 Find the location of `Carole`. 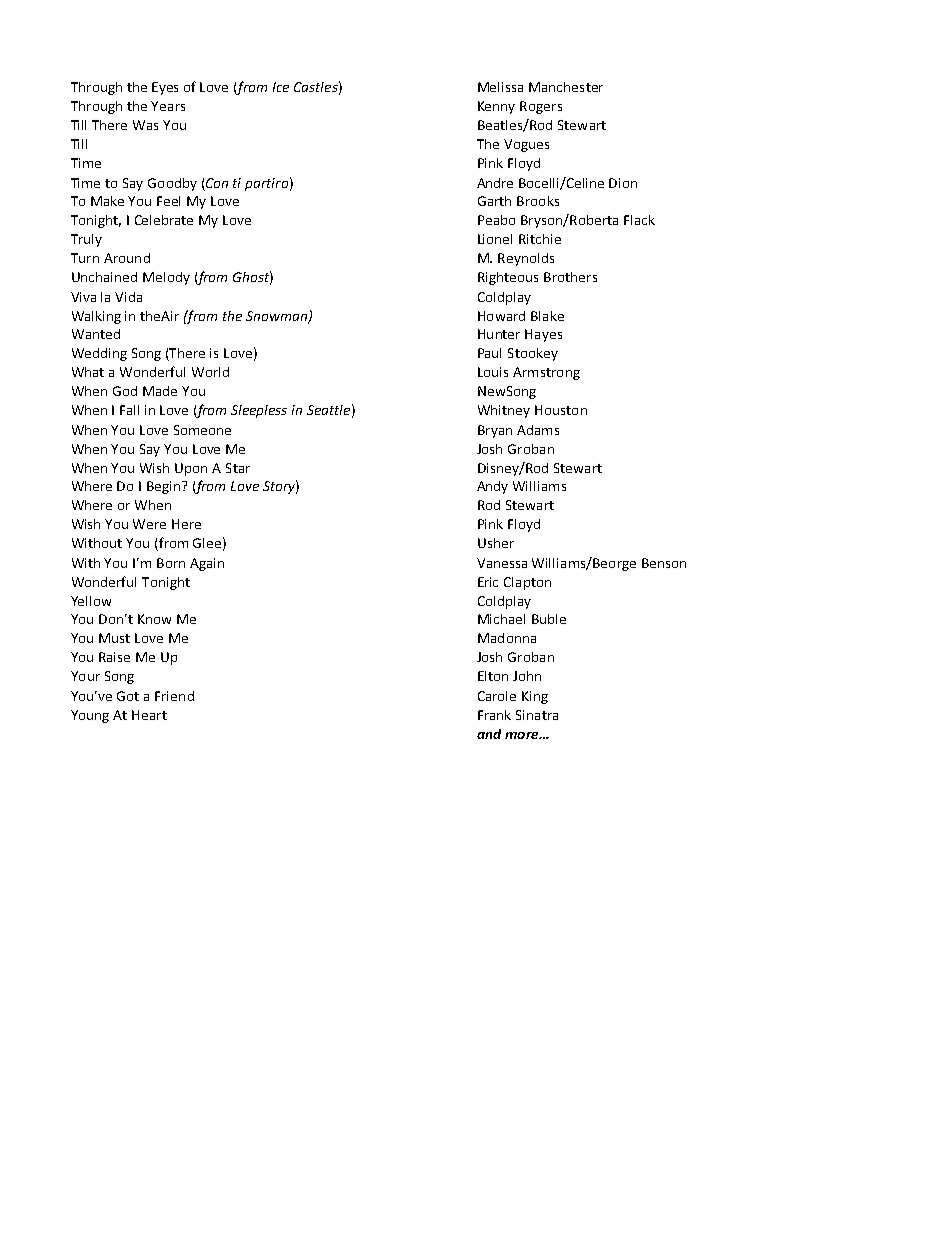

Carole is located at coordinates (497, 696).
